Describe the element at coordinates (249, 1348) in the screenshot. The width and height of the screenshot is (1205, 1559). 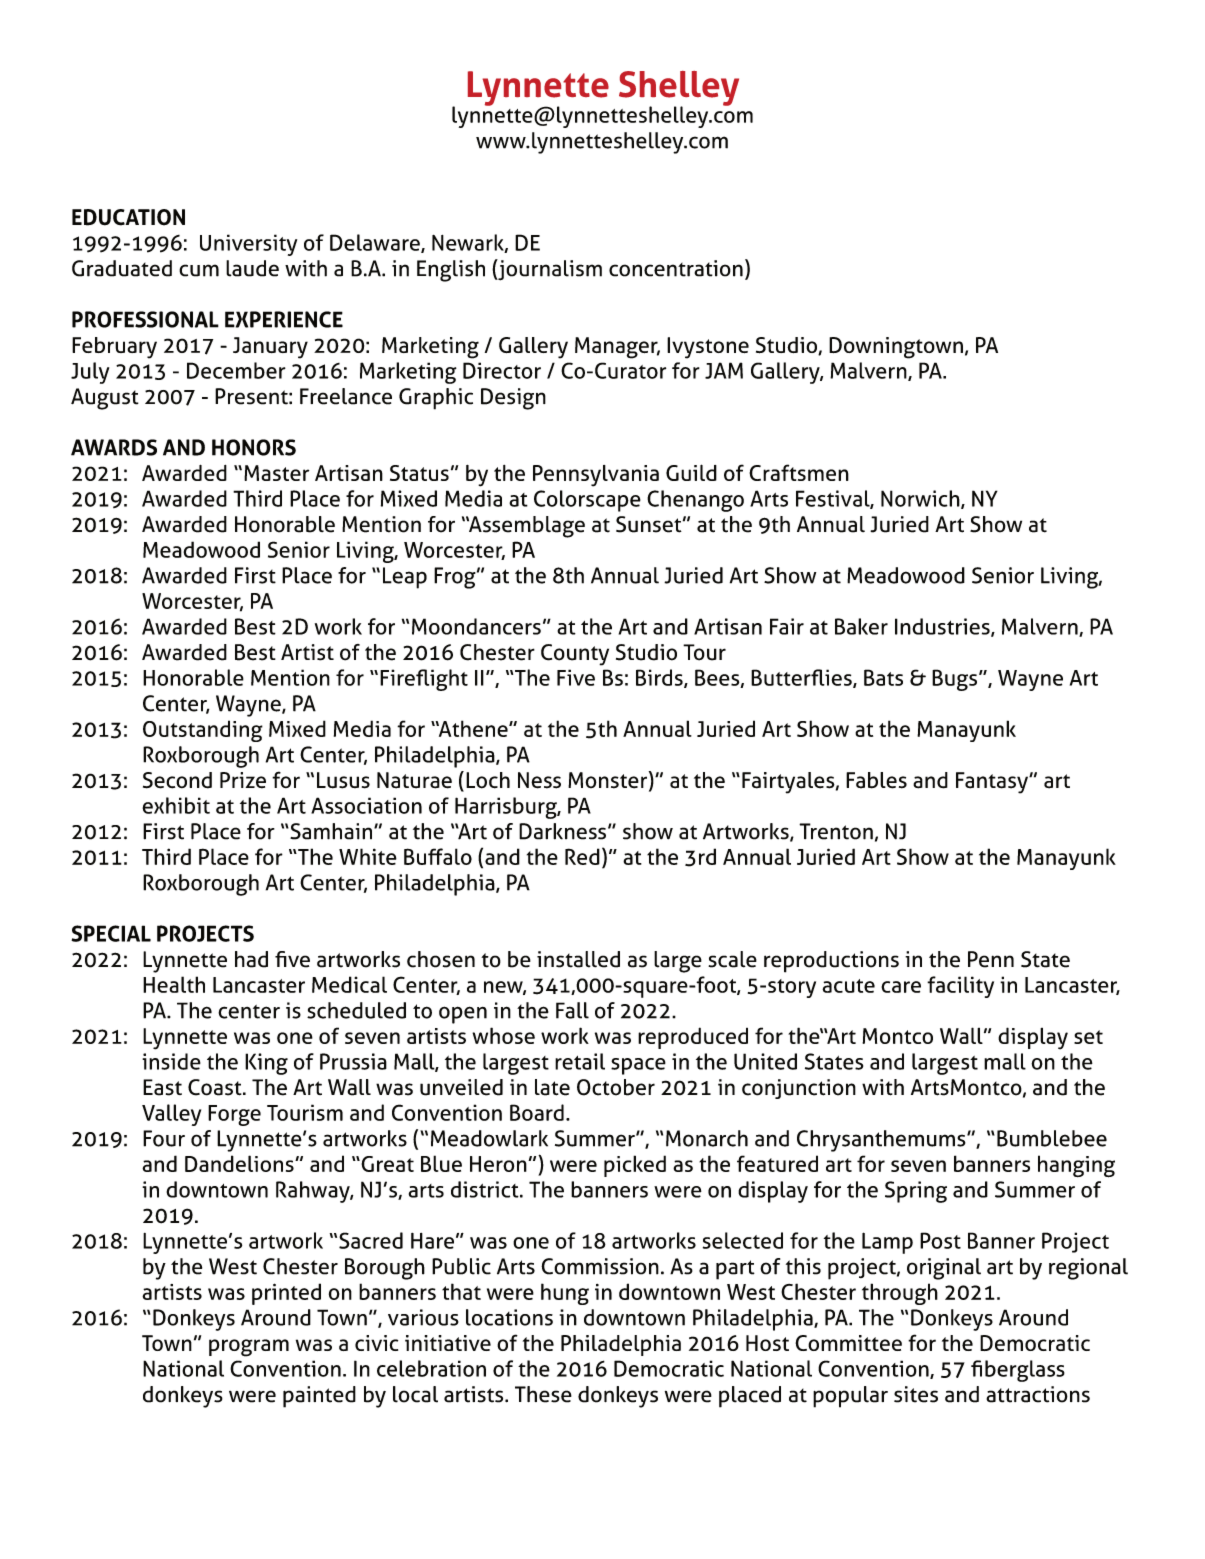
I see `program` at that location.
